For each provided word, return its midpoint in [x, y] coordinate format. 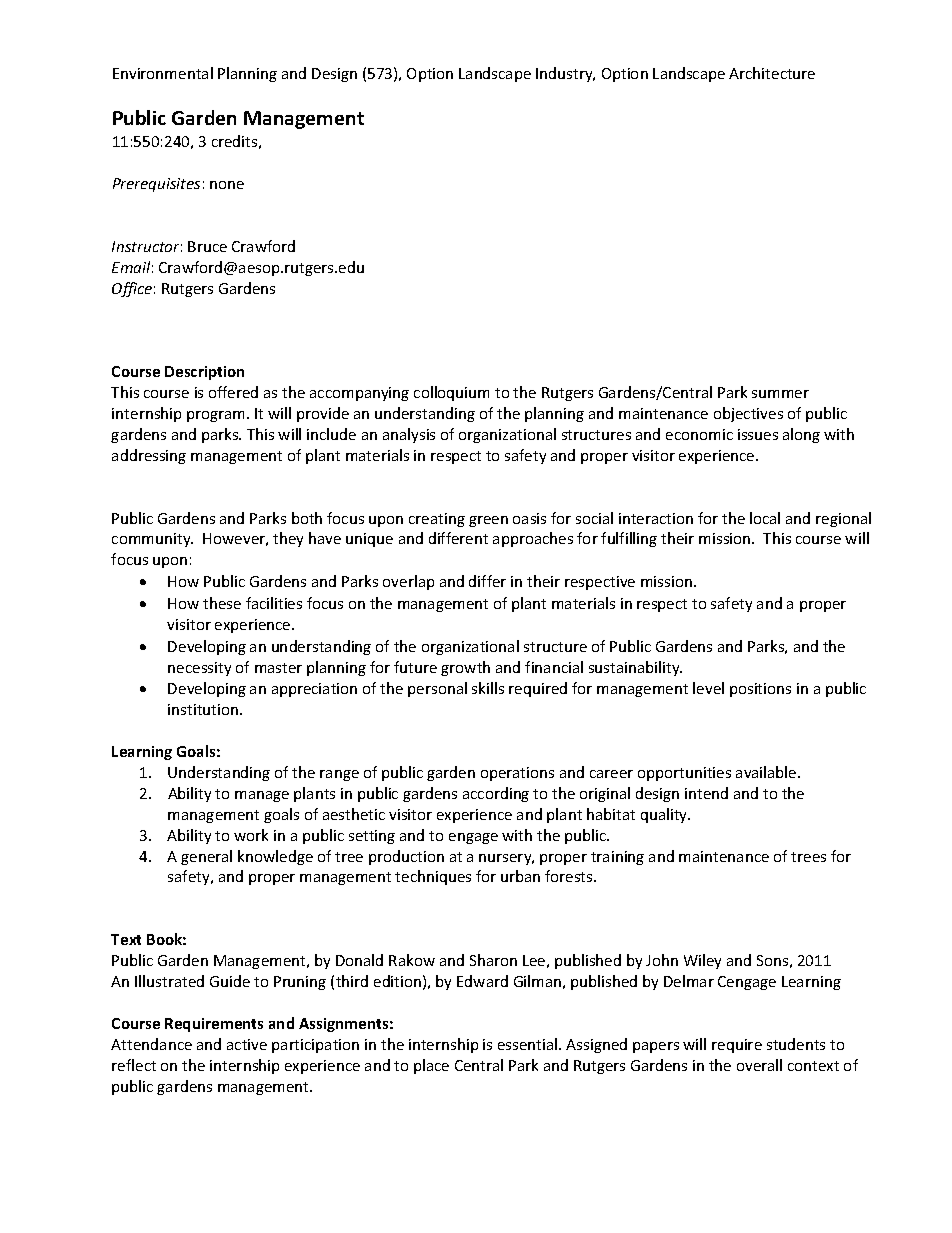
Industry [565, 74]
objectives [748, 414]
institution [204, 709]
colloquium [451, 393]
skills [488, 688]
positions [760, 690]
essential [529, 1044]
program [217, 416]
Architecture [772, 73]
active [247, 1044]
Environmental [163, 73]
